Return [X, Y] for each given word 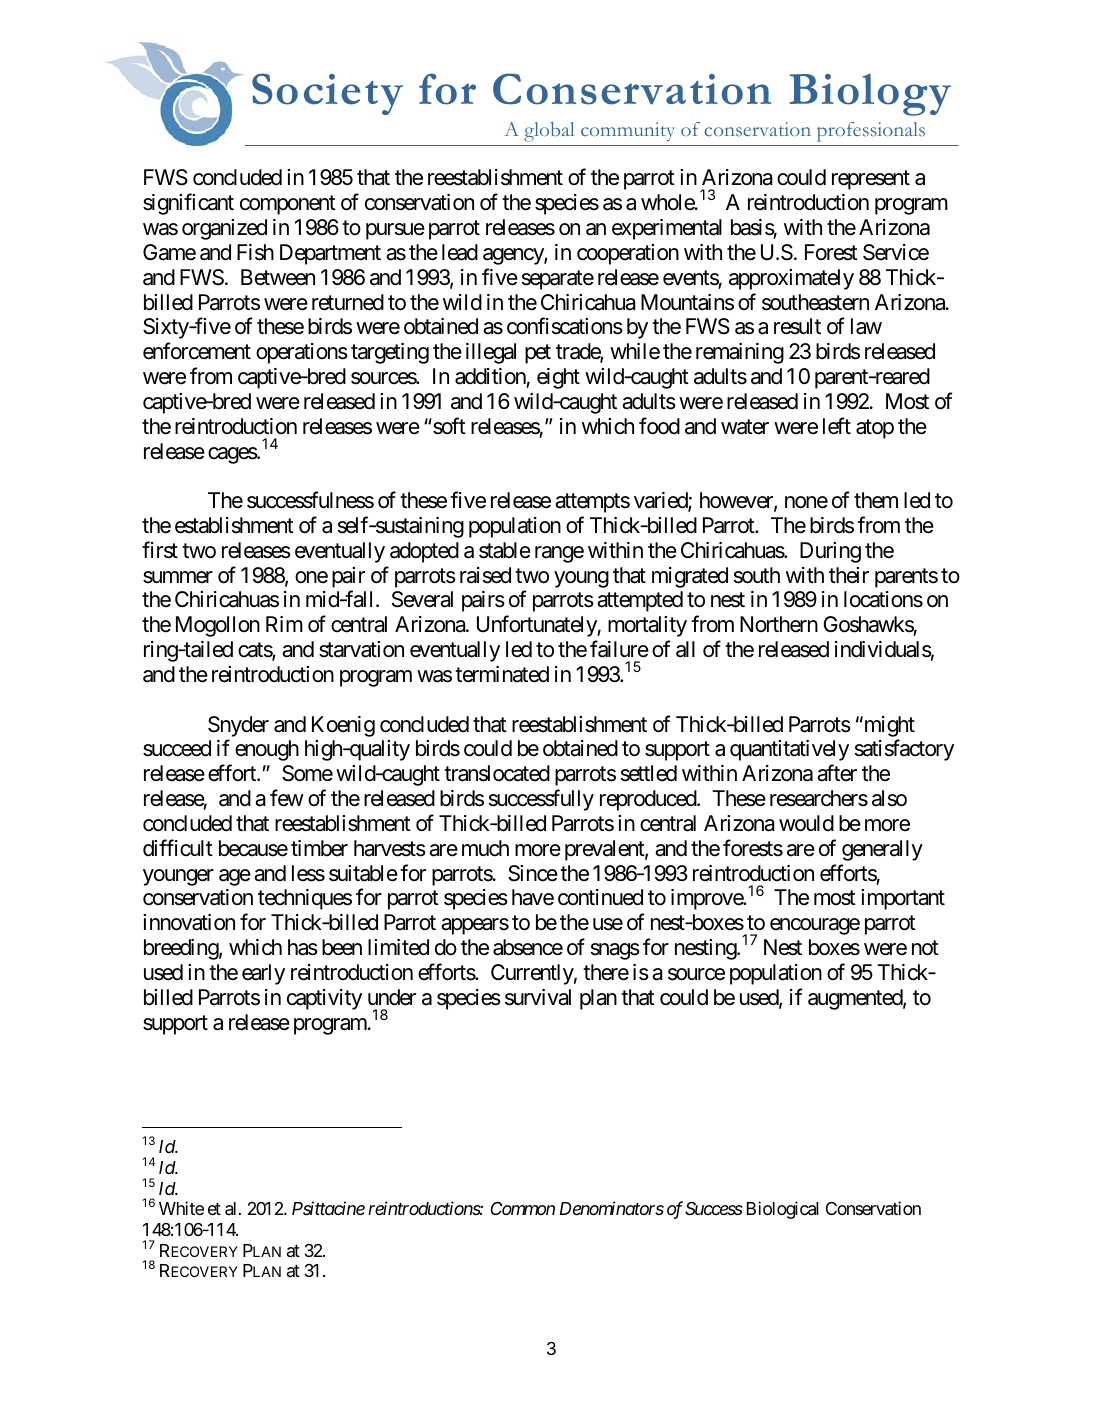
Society [327, 94]
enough [267, 750]
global [549, 132]
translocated [497, 773]
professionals [871, 132]
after [837, 773]
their [849, 575]
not [925, 948]
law [866, 326]
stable [505, 550]
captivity [324, 999]
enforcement [197, 351]
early [263, 974]
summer [178, 577]
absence [528, 947]
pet [538, 354]
